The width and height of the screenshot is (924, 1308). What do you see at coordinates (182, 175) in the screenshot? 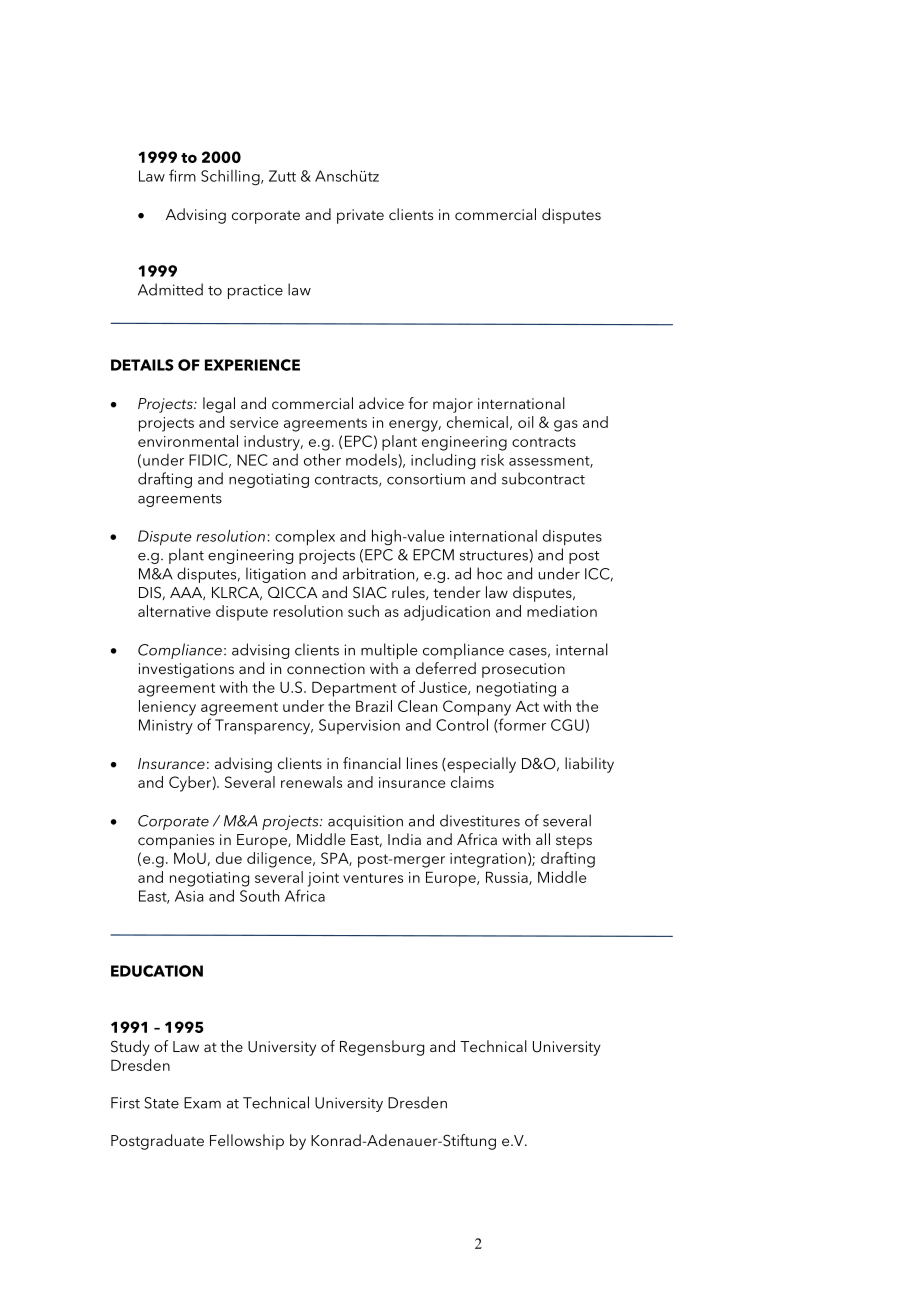
I see `firm` at bounding box center [182, 175].
